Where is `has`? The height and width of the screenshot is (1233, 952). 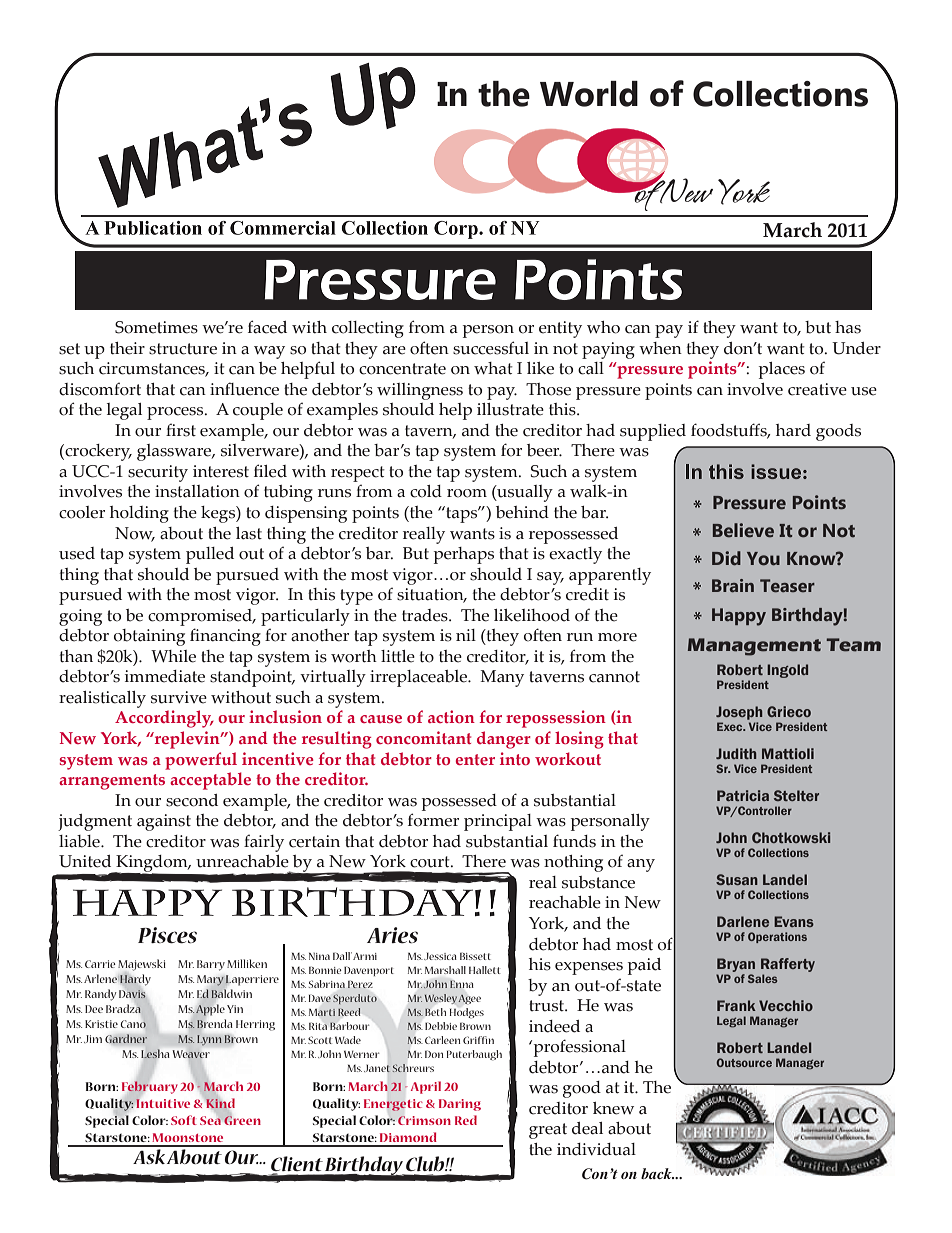 has is located at coordinates (848, 327).
